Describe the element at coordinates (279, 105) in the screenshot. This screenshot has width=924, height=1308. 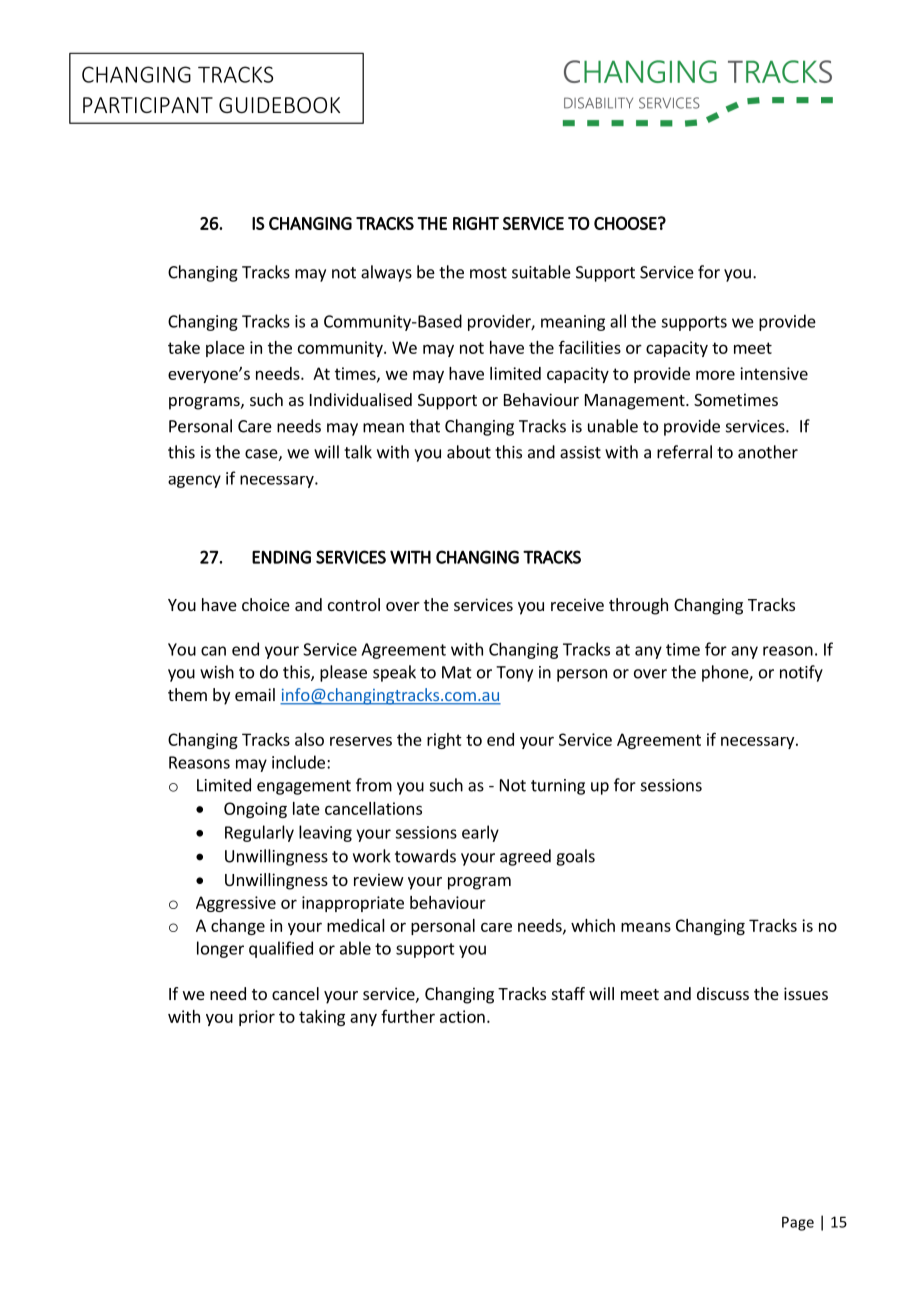
I see `GUIDEBOOK` at that location.
